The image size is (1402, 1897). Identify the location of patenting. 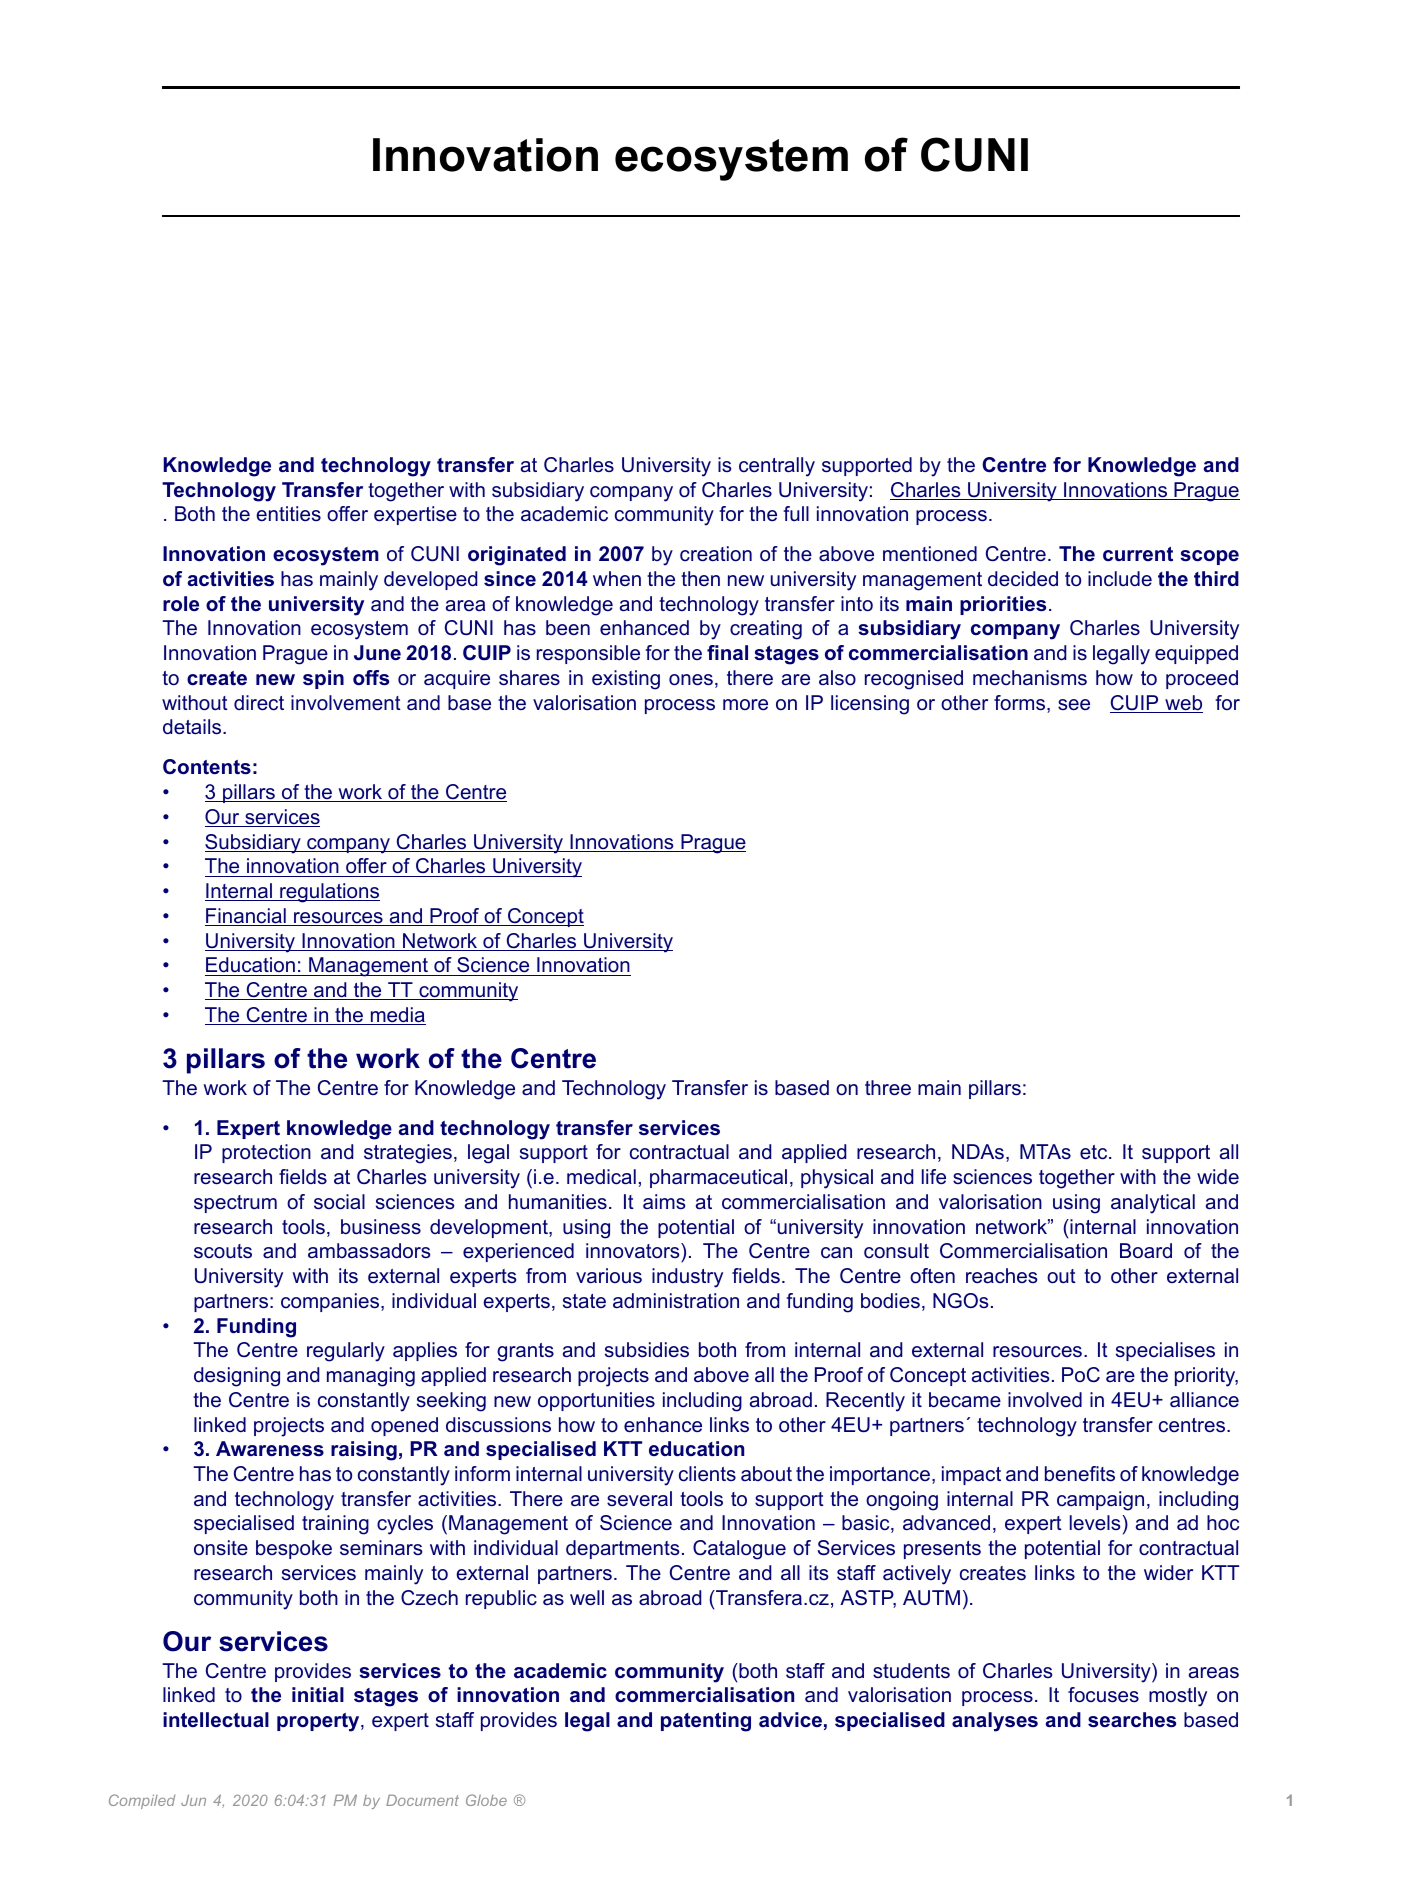
(706, 1722).
